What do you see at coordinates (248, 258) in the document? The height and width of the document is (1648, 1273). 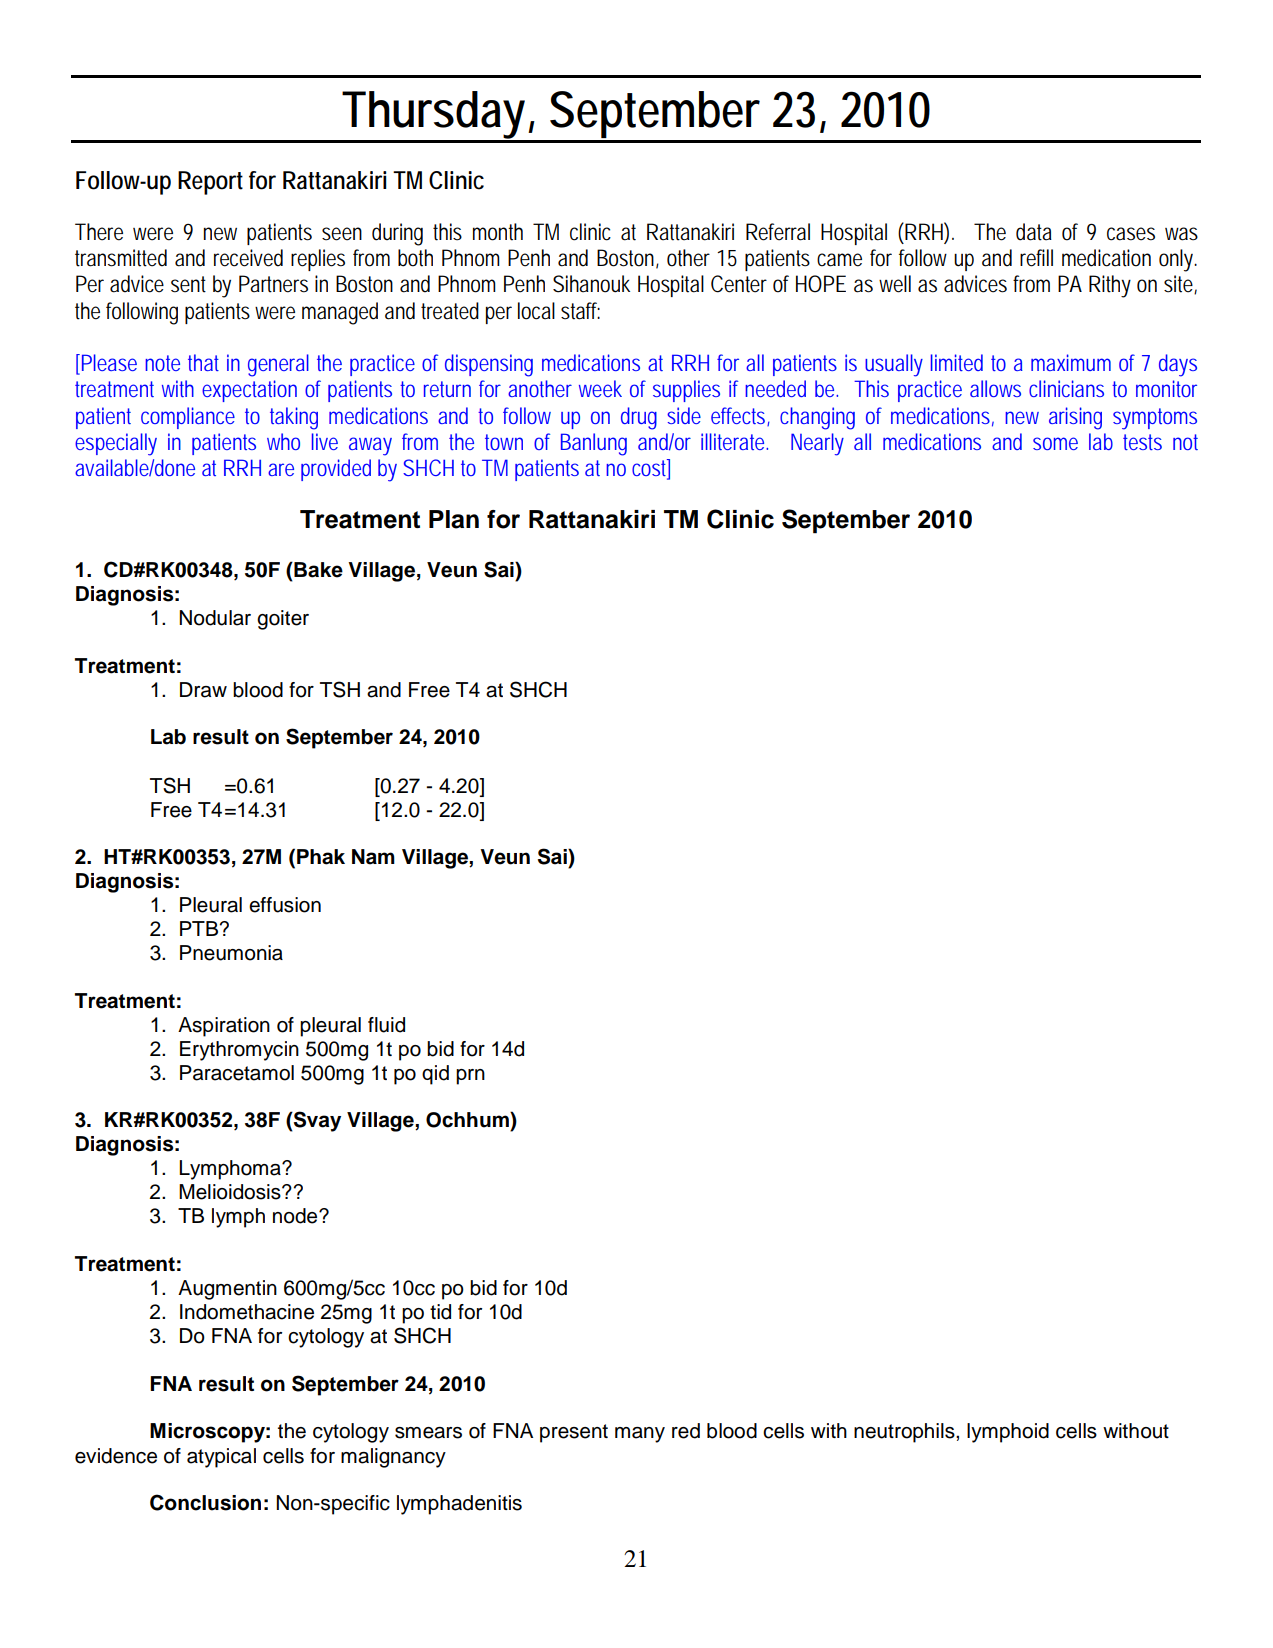 I see `received` at bounding box center [248, 258].
